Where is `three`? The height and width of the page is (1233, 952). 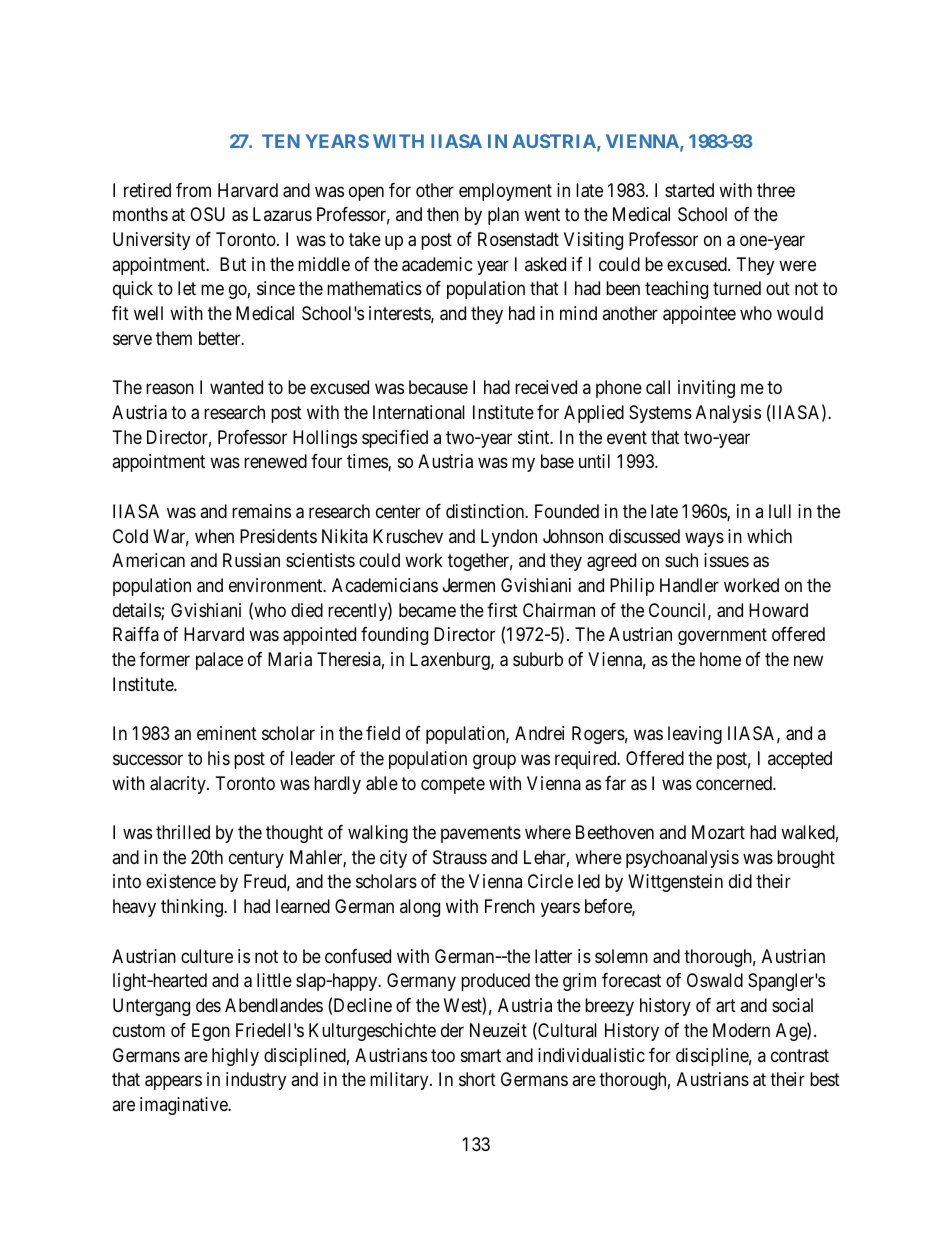
three is located at coordinates (776, 190).
